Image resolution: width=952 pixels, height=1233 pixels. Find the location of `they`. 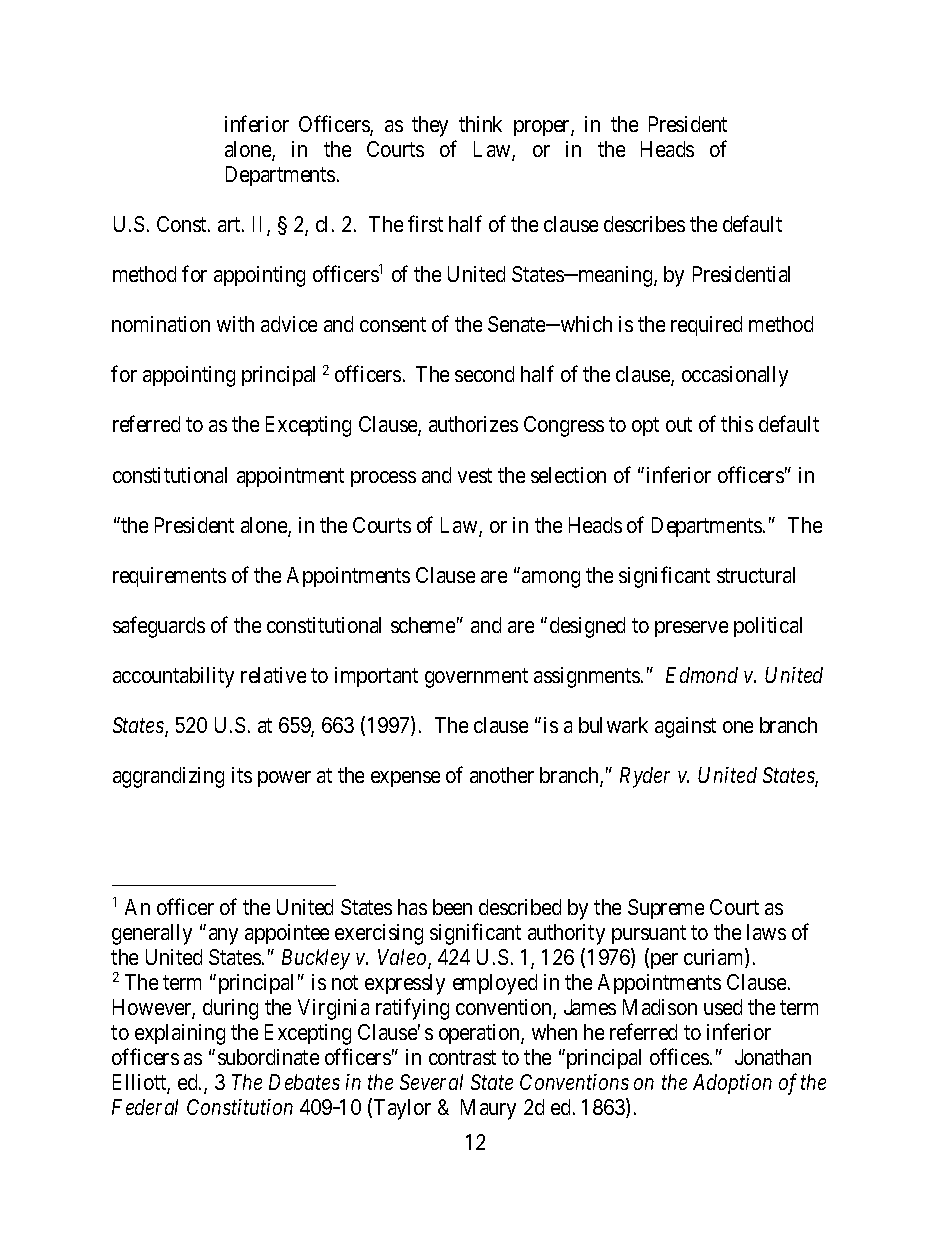

they is located at coordinates (430, 126).
